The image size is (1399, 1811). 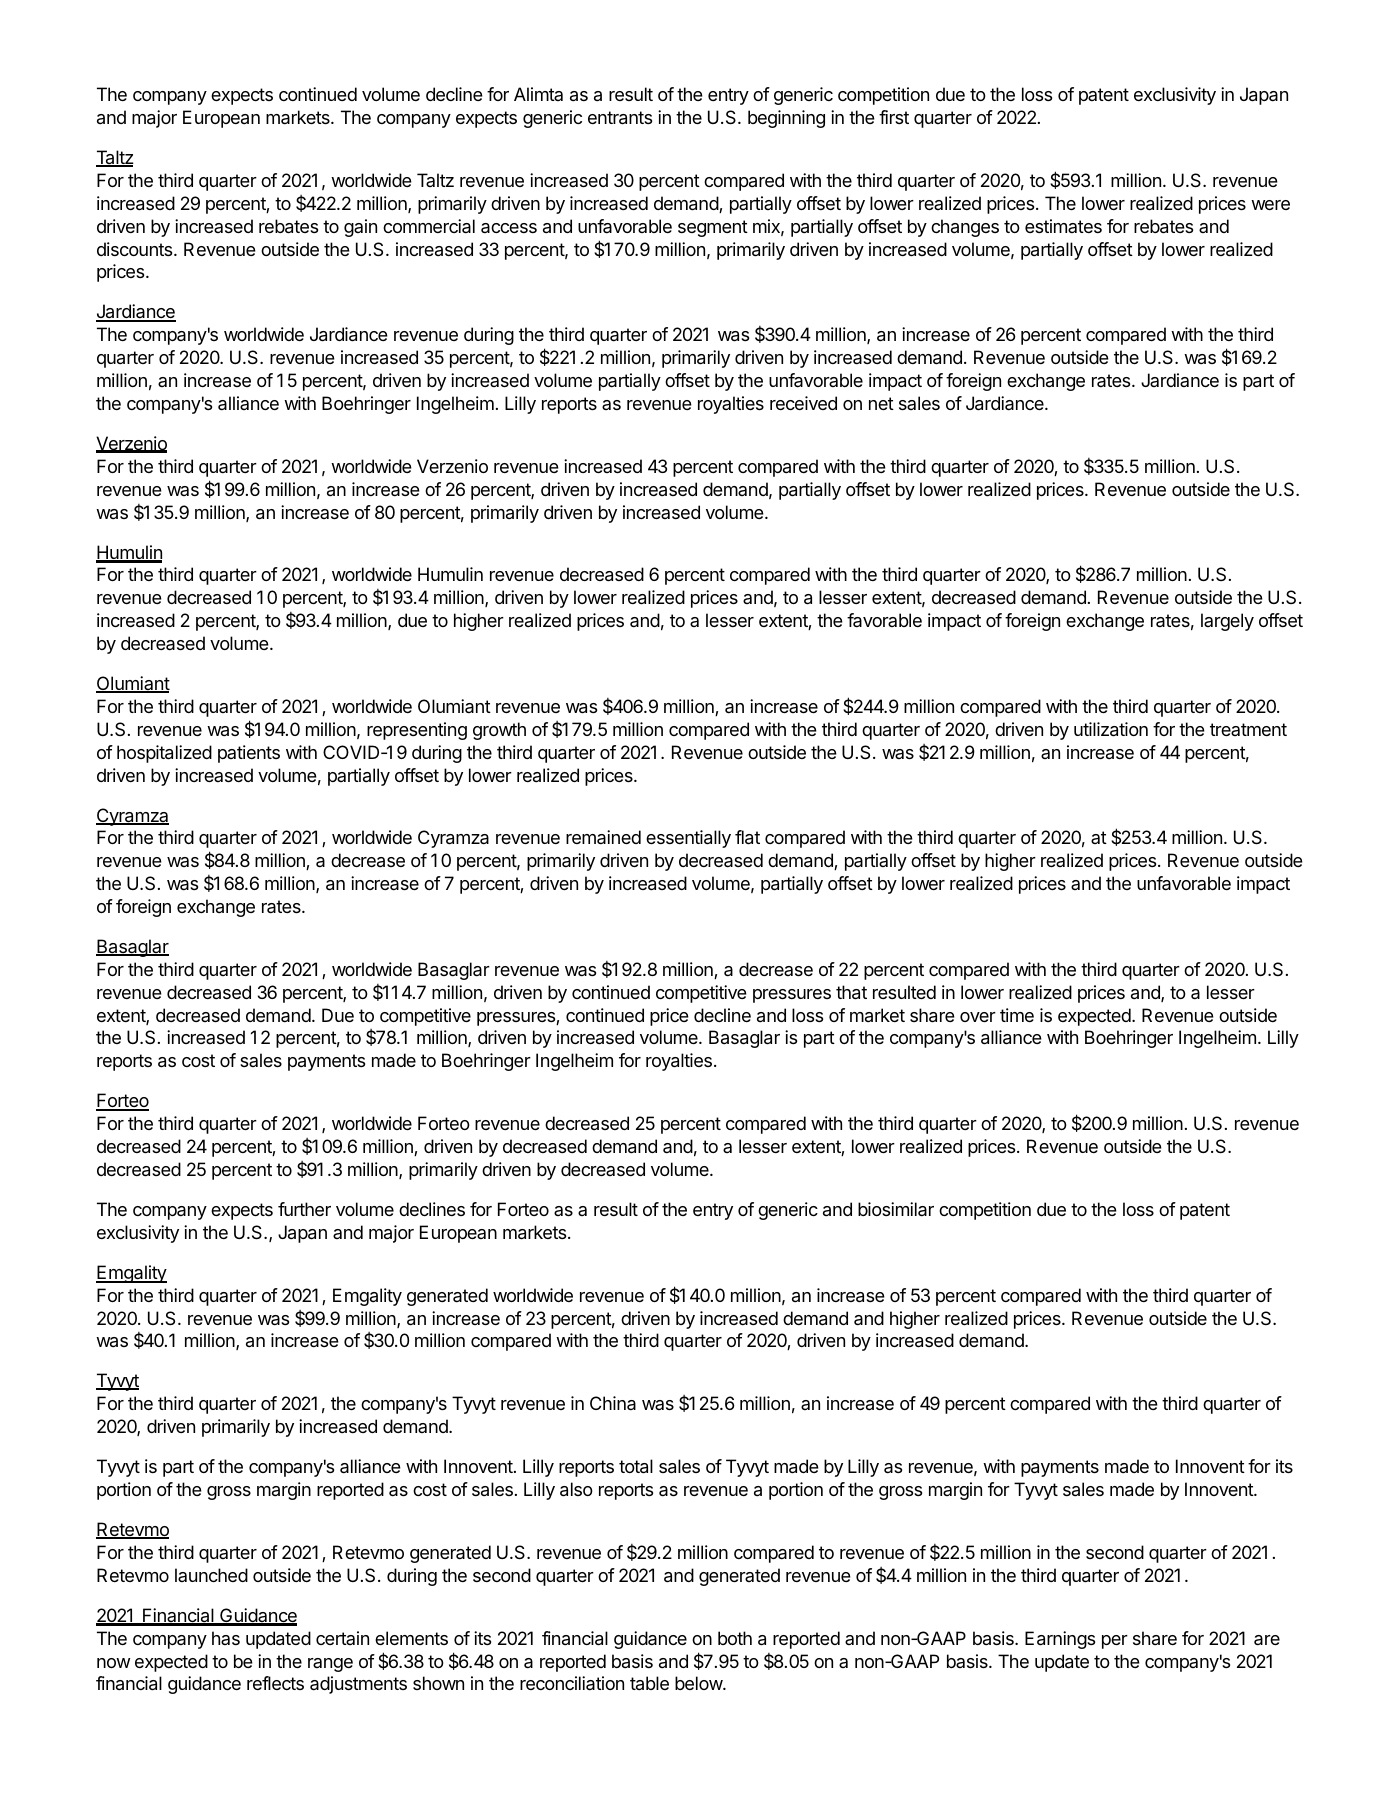 What do you see at coordinates (1060, 1640) in the page?
I see `Earnings` at bounding box center [1060, 1640].
